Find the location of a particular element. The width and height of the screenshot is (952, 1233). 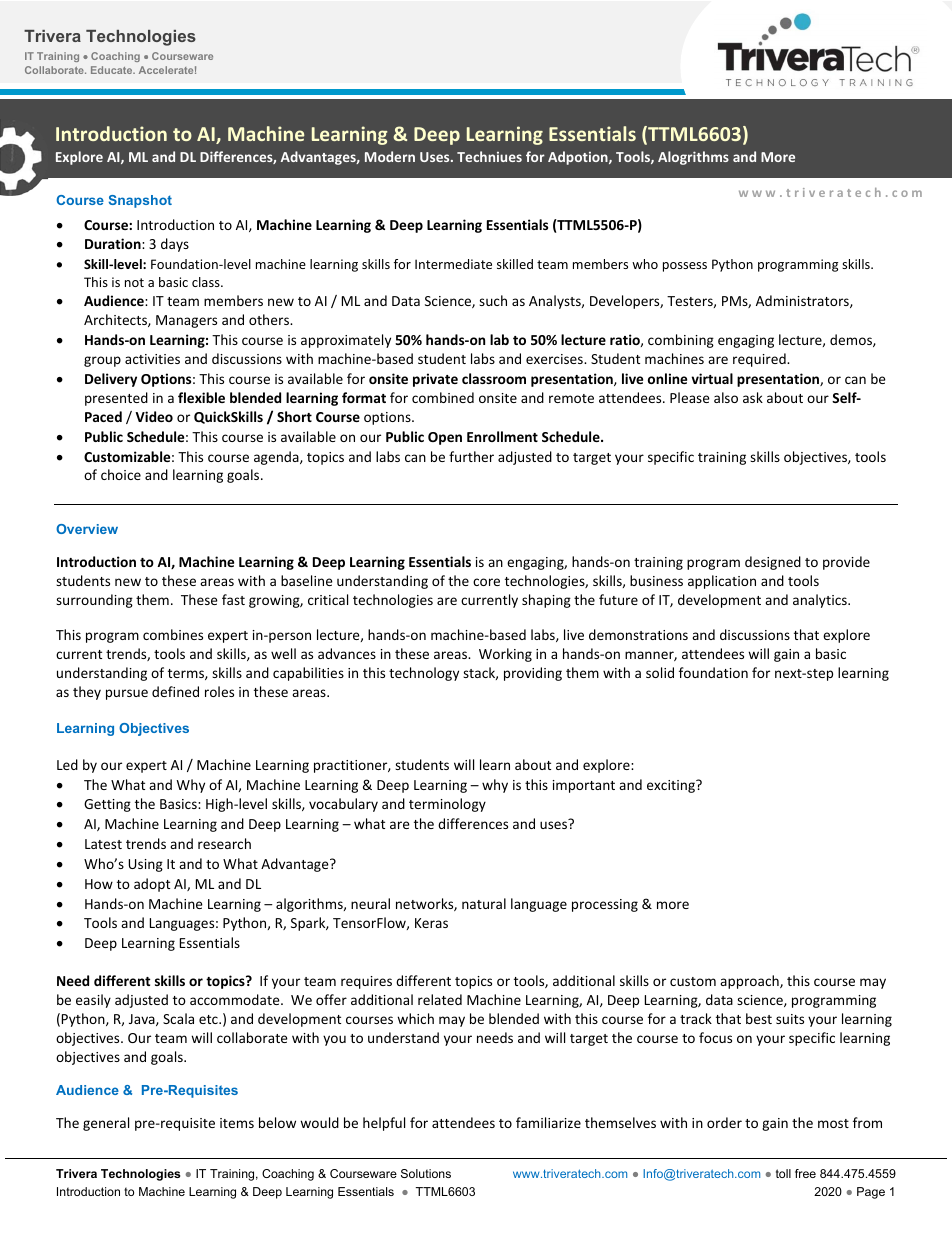

adopt is located at coordinates (152, 885).
